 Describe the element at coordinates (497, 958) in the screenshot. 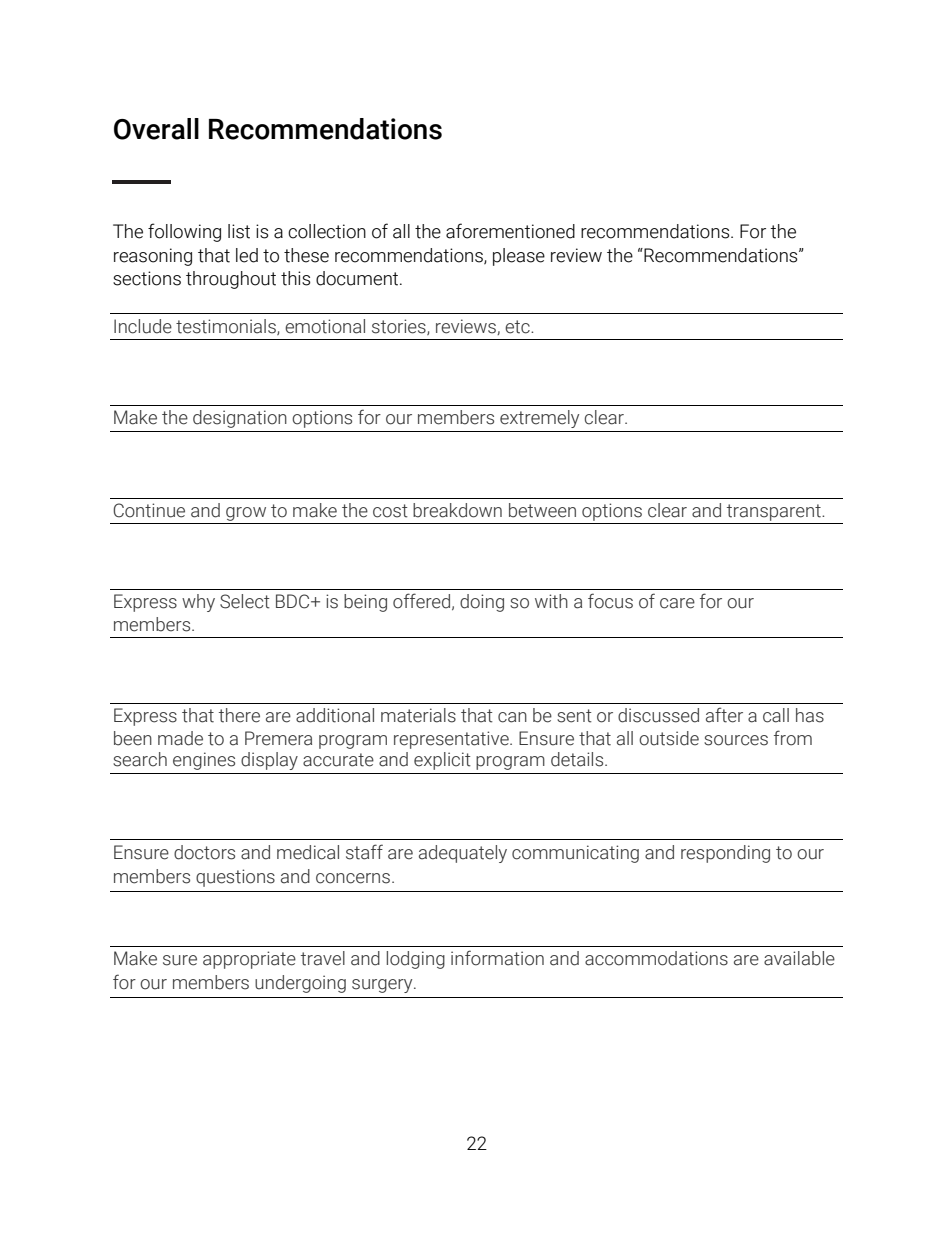

I see `information` at that location.
